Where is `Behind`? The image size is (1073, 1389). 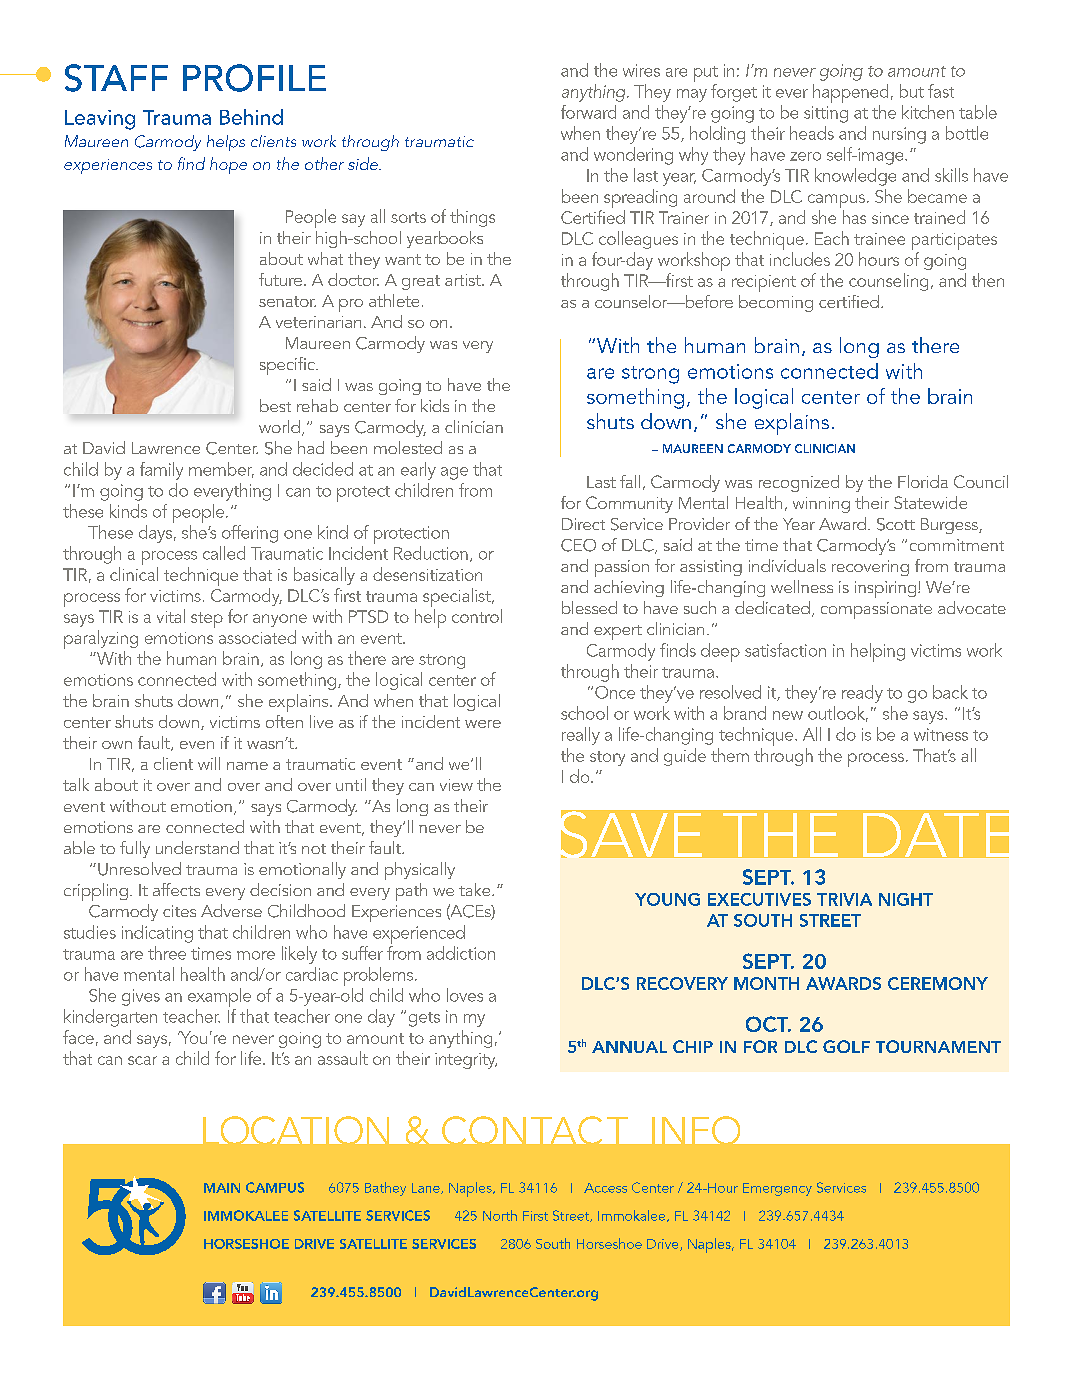 Behind is located at coordinates (251, 117).
